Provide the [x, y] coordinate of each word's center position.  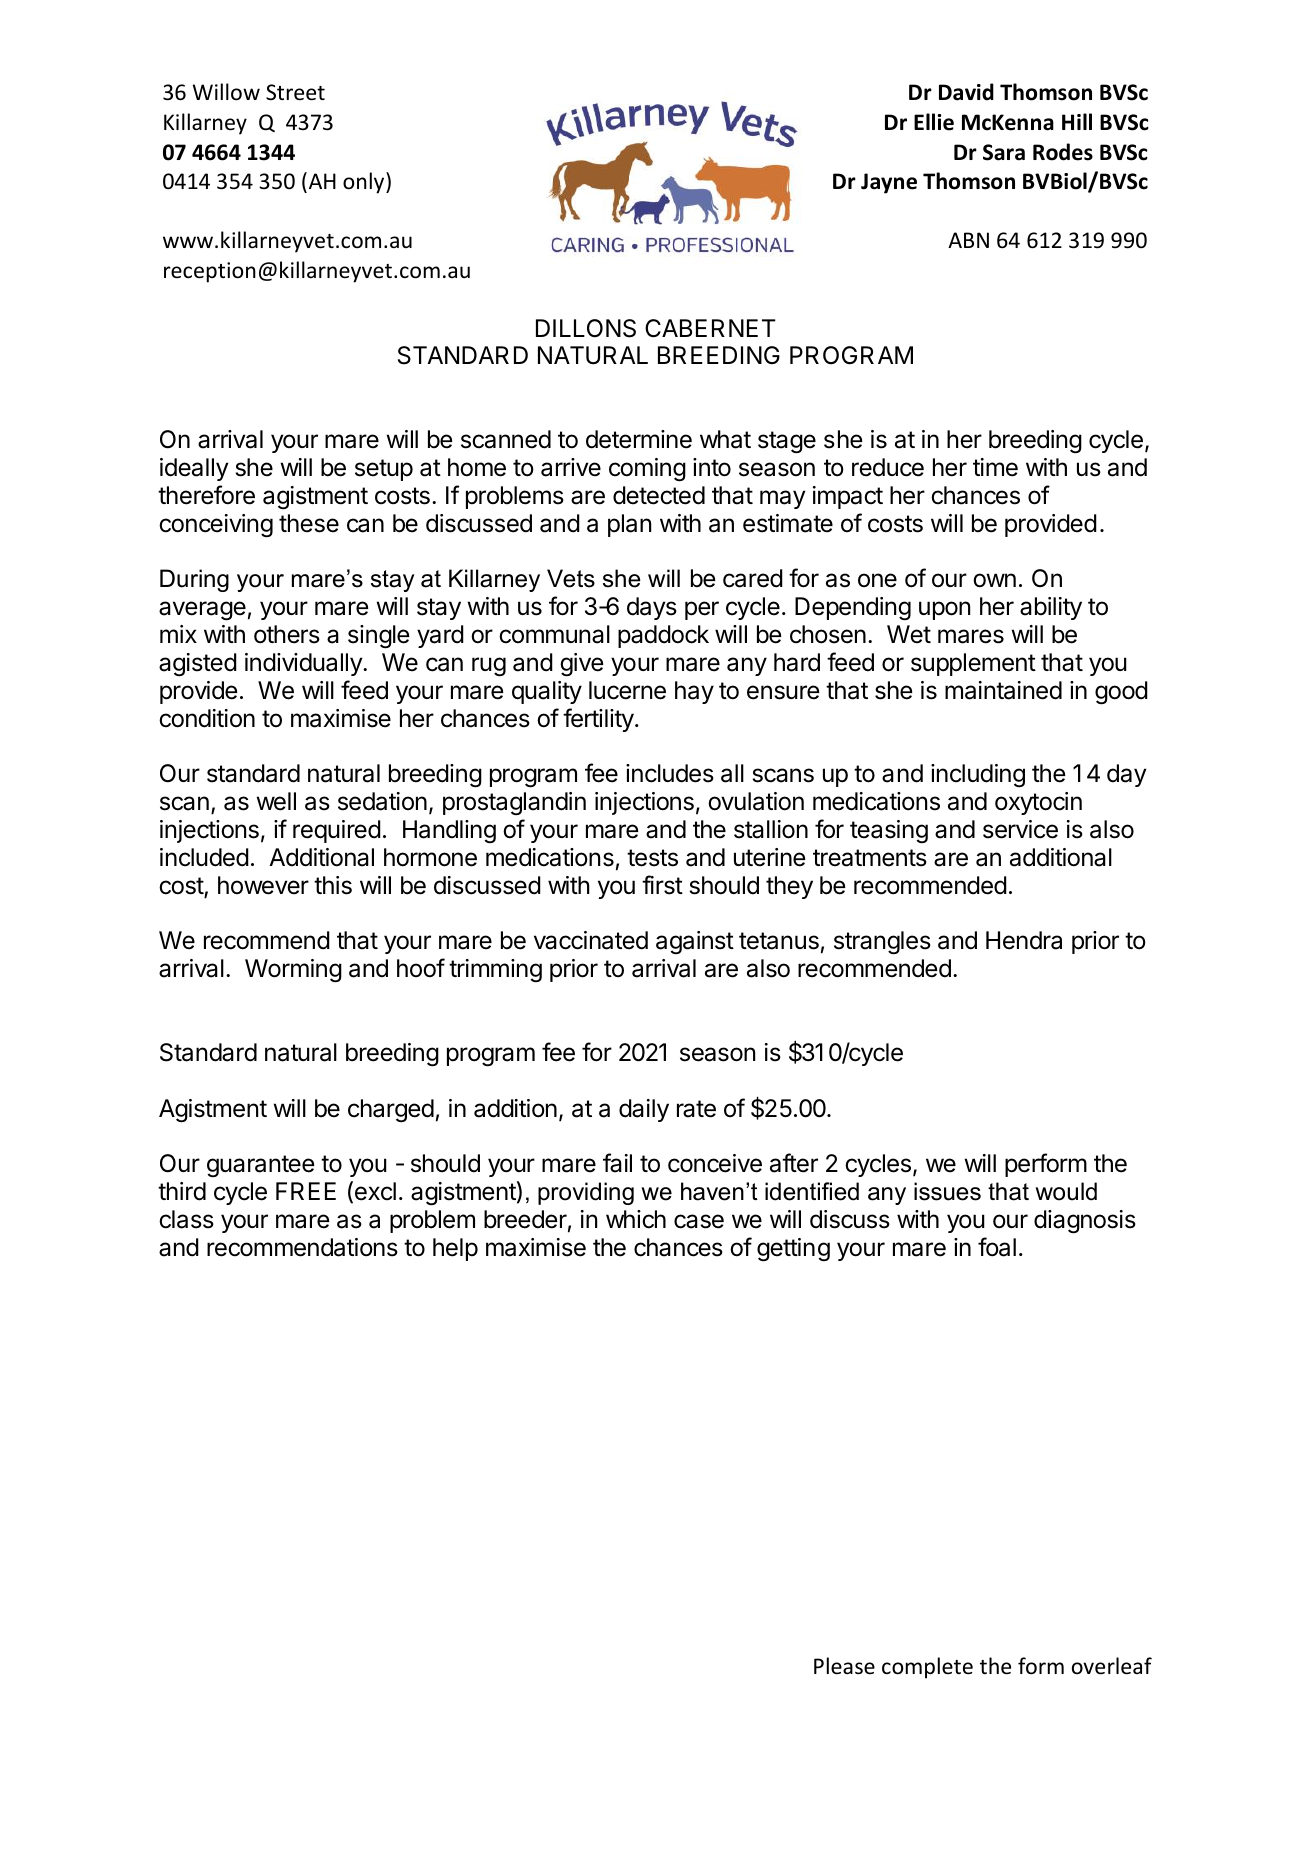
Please [844, 1666]
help [455, 1249]
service [1020, 829]
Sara [1004, 152]
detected [659, 495]
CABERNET [710, 328]
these [309, 523]
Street [295, 92]
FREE [306, 1191]
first [662, 885]
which [636, 1219]
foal [997, 1247]
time [995, 467]
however [263, 885]
